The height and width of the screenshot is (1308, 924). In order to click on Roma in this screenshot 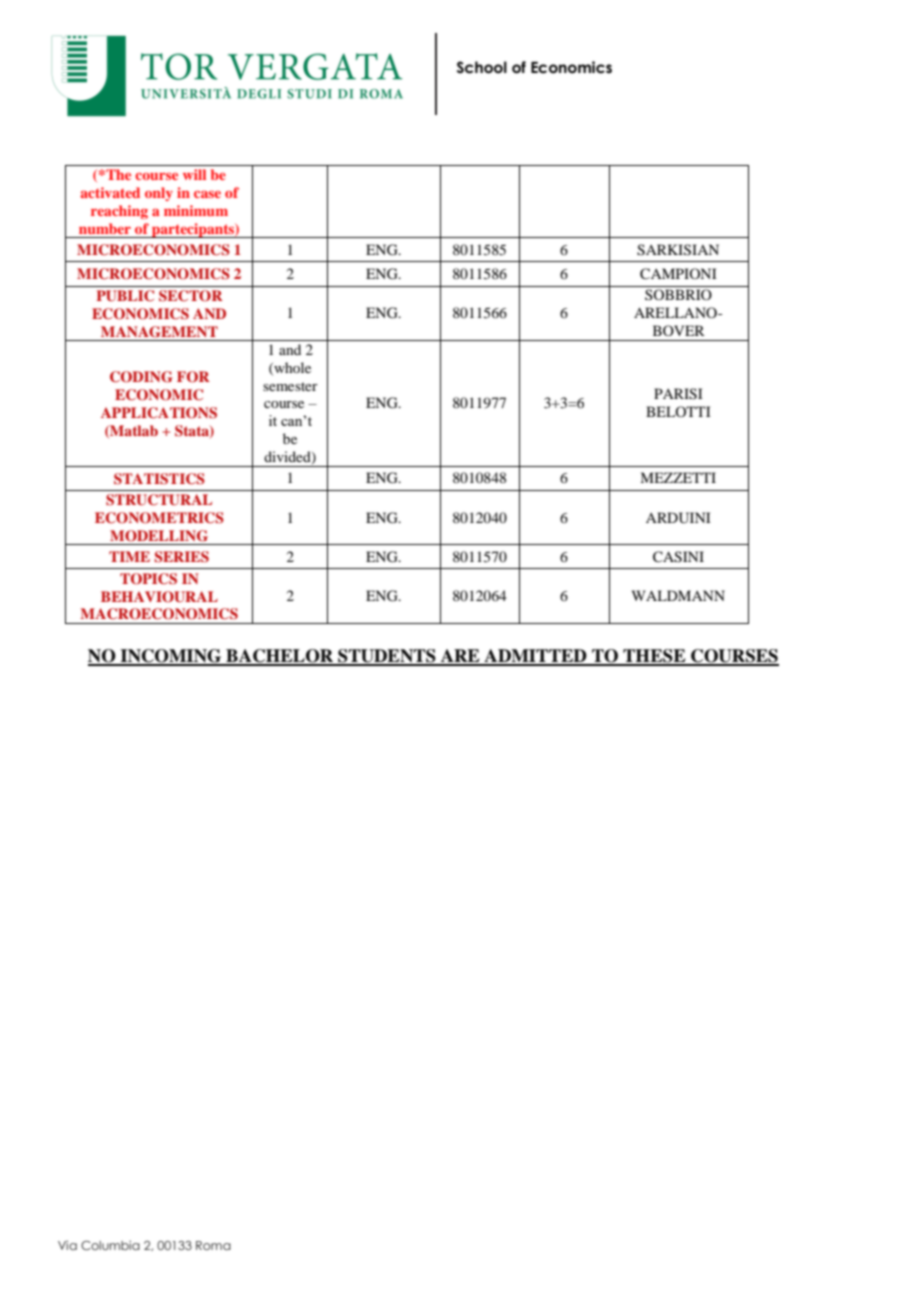, I will do `click(213, 1245)`.
